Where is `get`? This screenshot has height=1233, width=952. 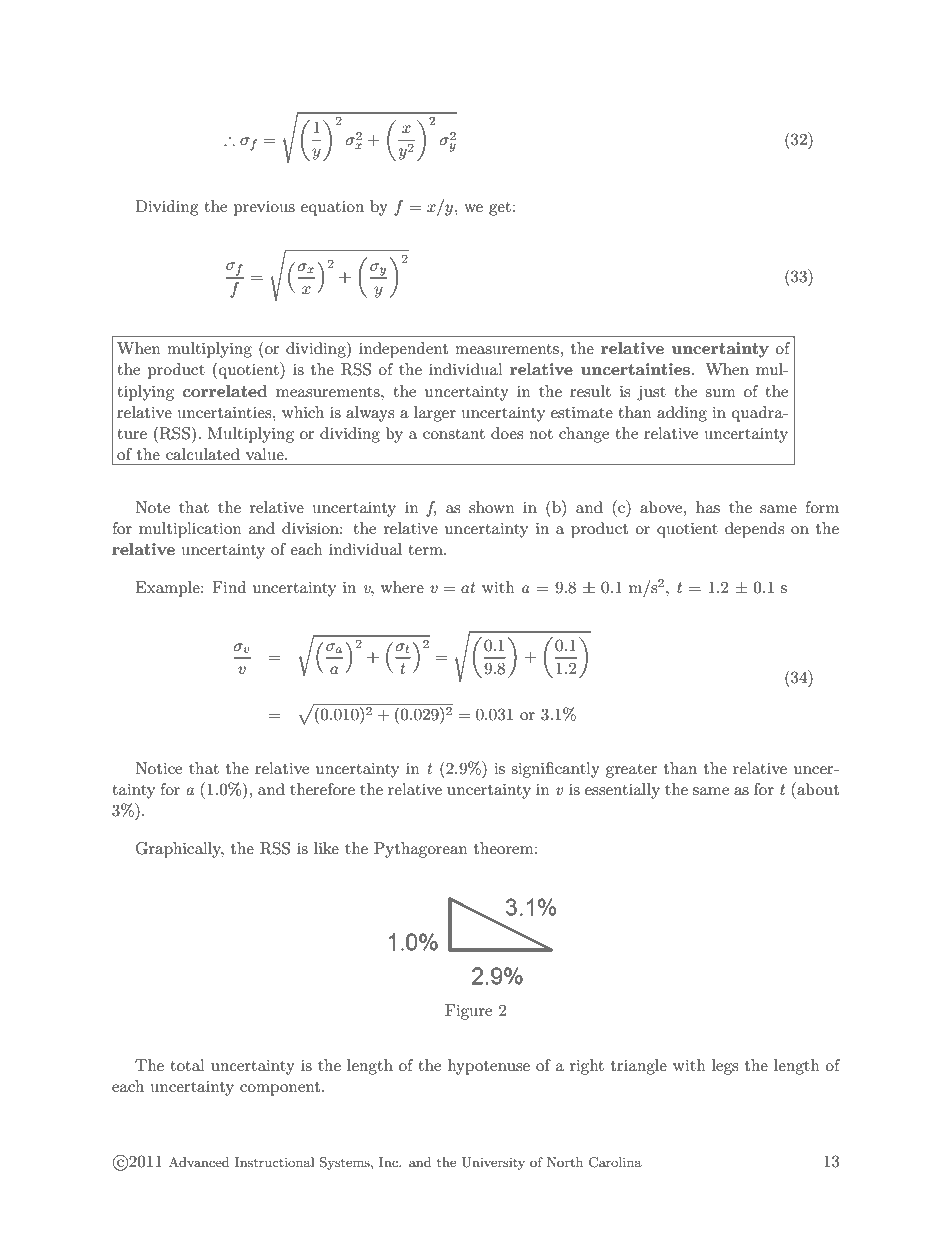
get is located at coordinates (500, 209).
